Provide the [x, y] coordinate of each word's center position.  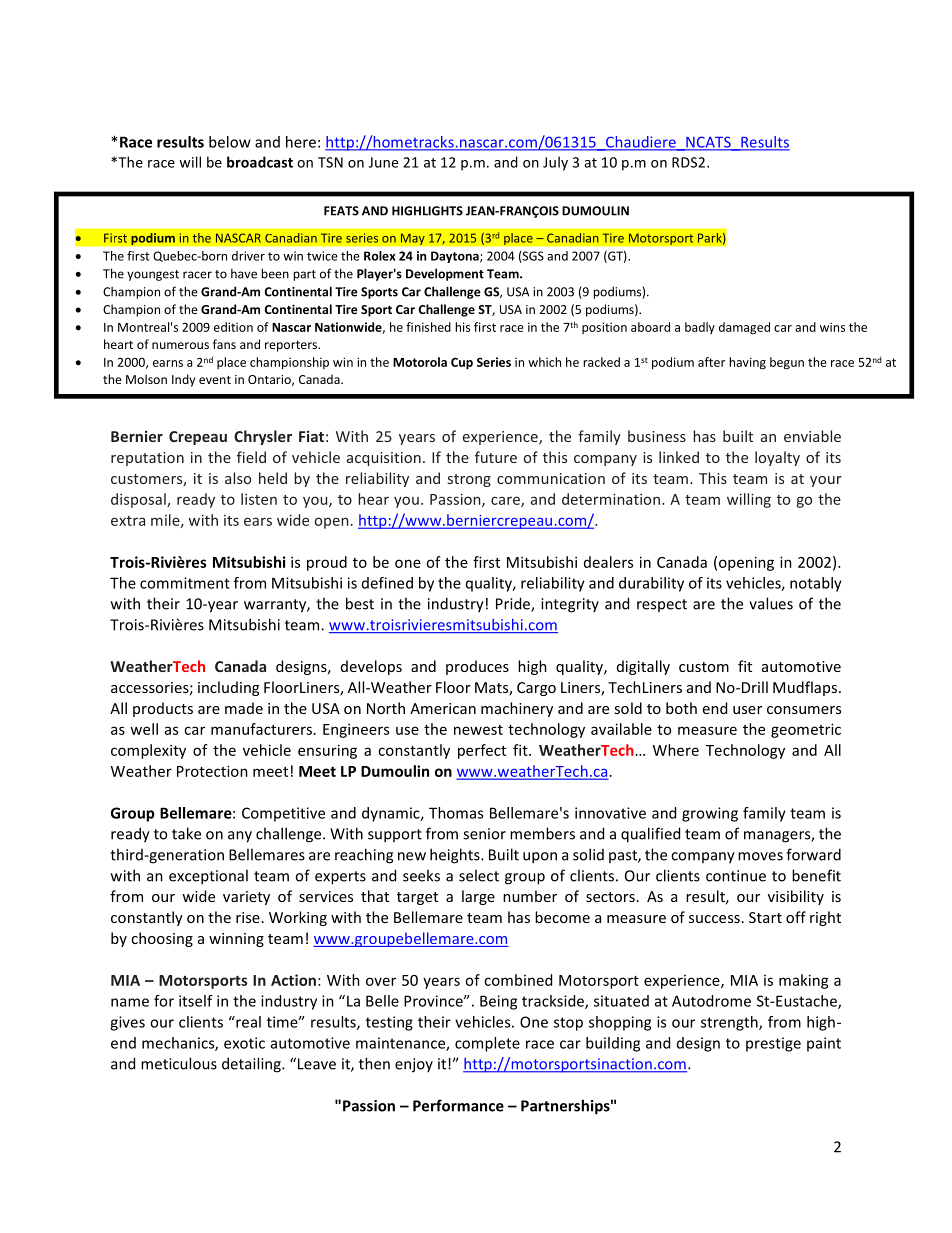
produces [477, 667]
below [230, 142]
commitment [185, 583]
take [186, 833]
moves [760, 856]
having [747, 363]
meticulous [179, 1063]
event [215, 380]
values [771, 603]
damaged [744, 328]
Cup [462, 363]
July [555, 163]
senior [484, 834]
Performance [458, 1105]
